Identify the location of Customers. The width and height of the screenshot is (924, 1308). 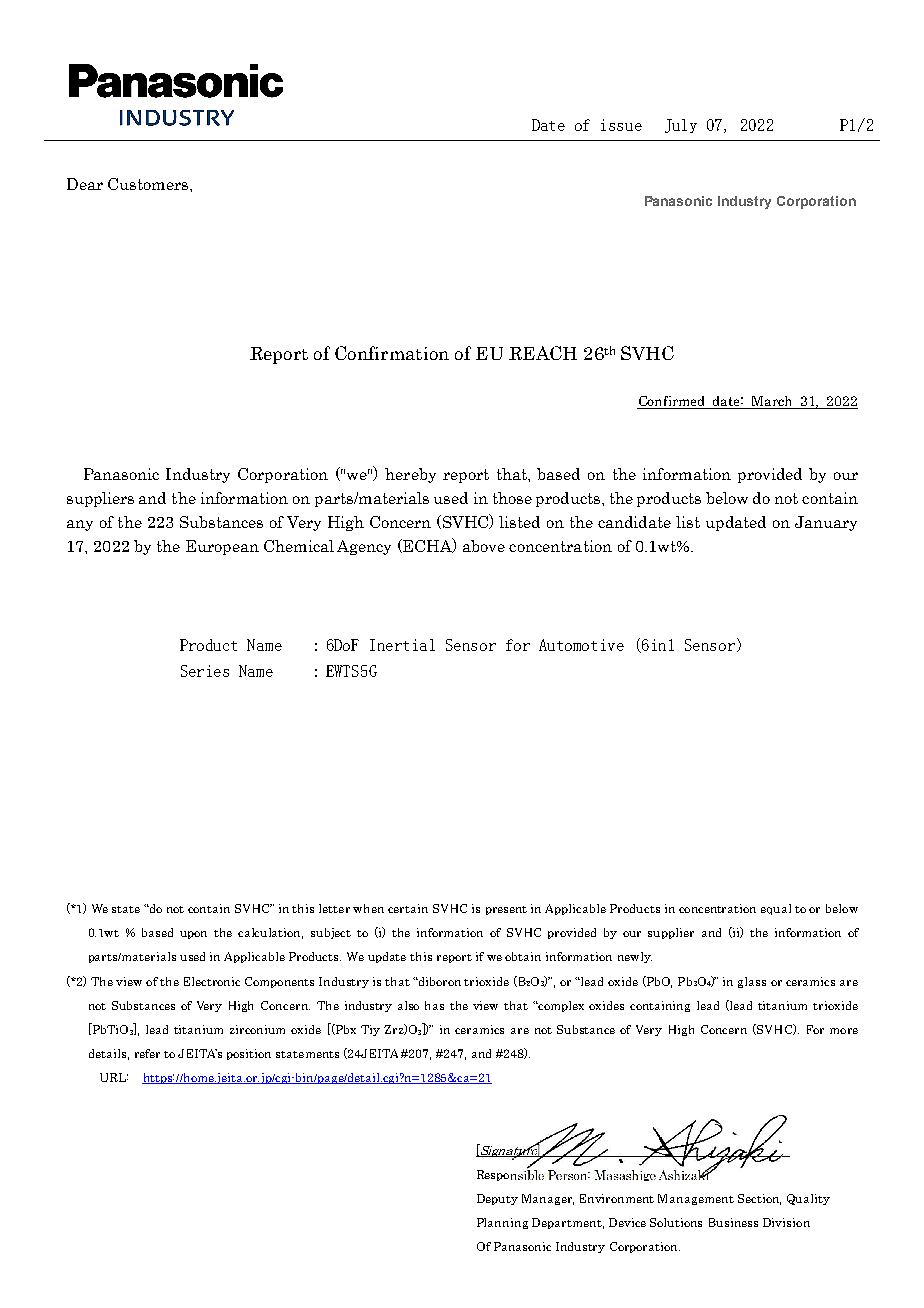
(149, 184).
